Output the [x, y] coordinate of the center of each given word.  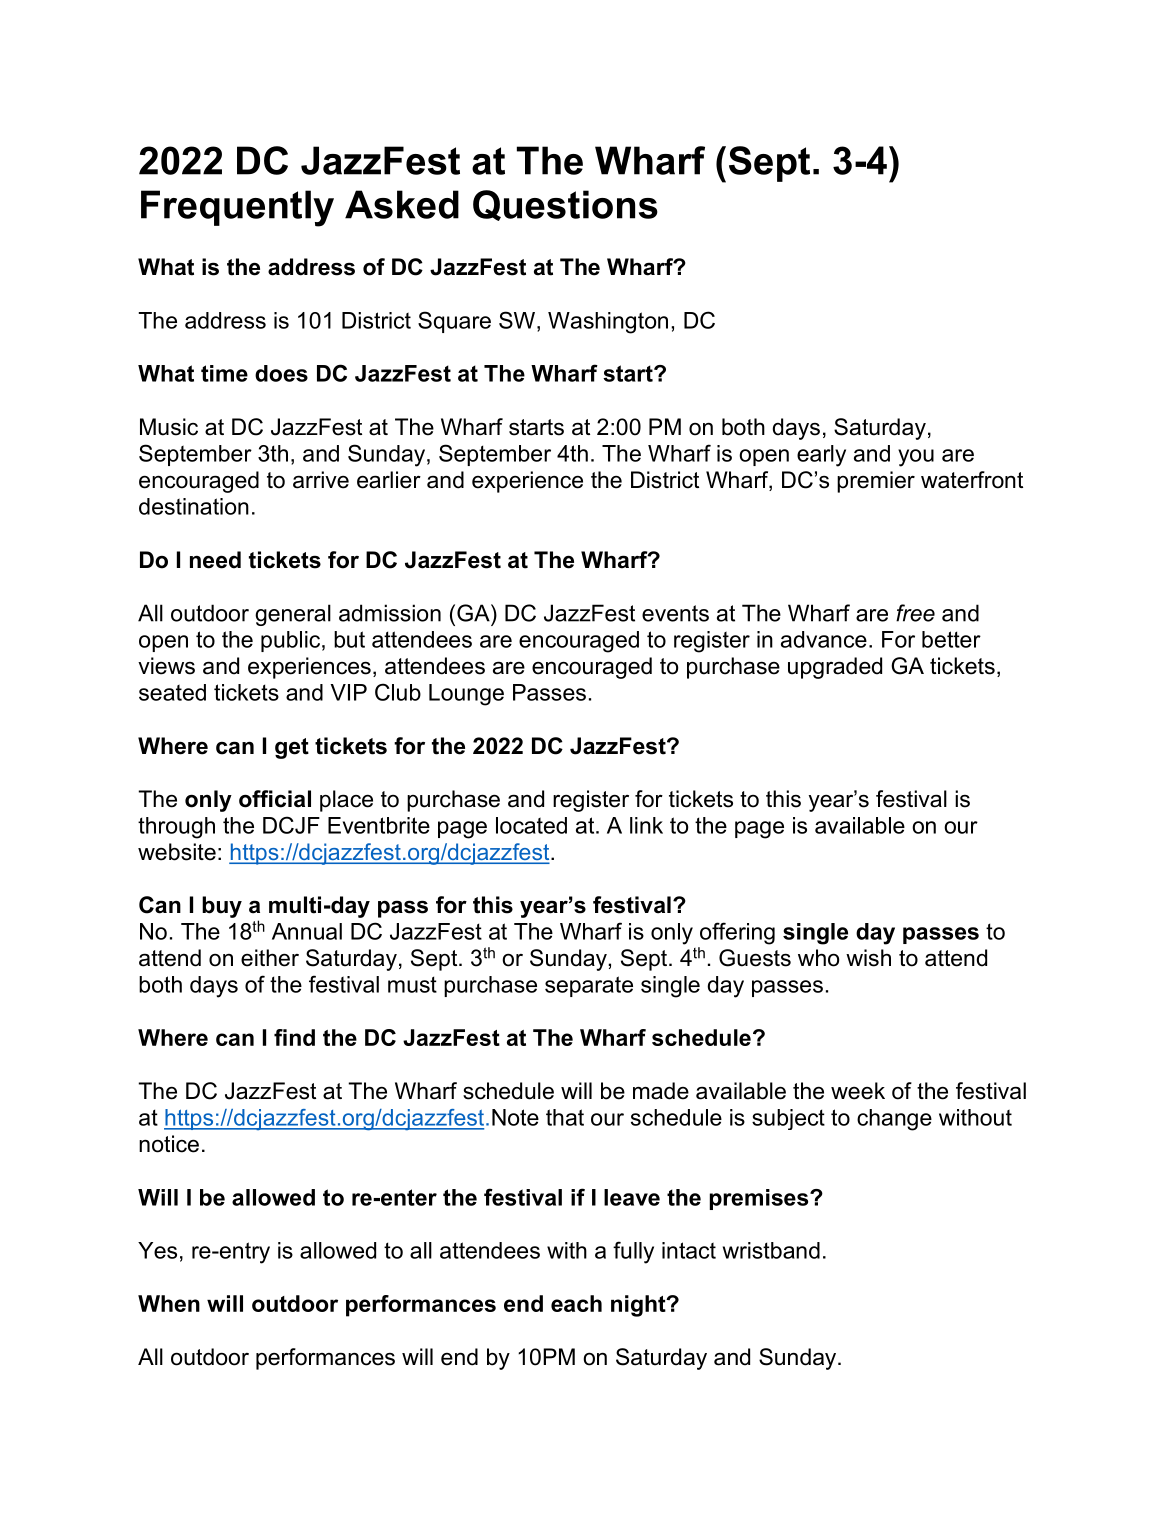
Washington [608, 323]
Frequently [237, 208]
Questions [565, 205]
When [169, 1303]
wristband [771, 1250]
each [576, 1303]
